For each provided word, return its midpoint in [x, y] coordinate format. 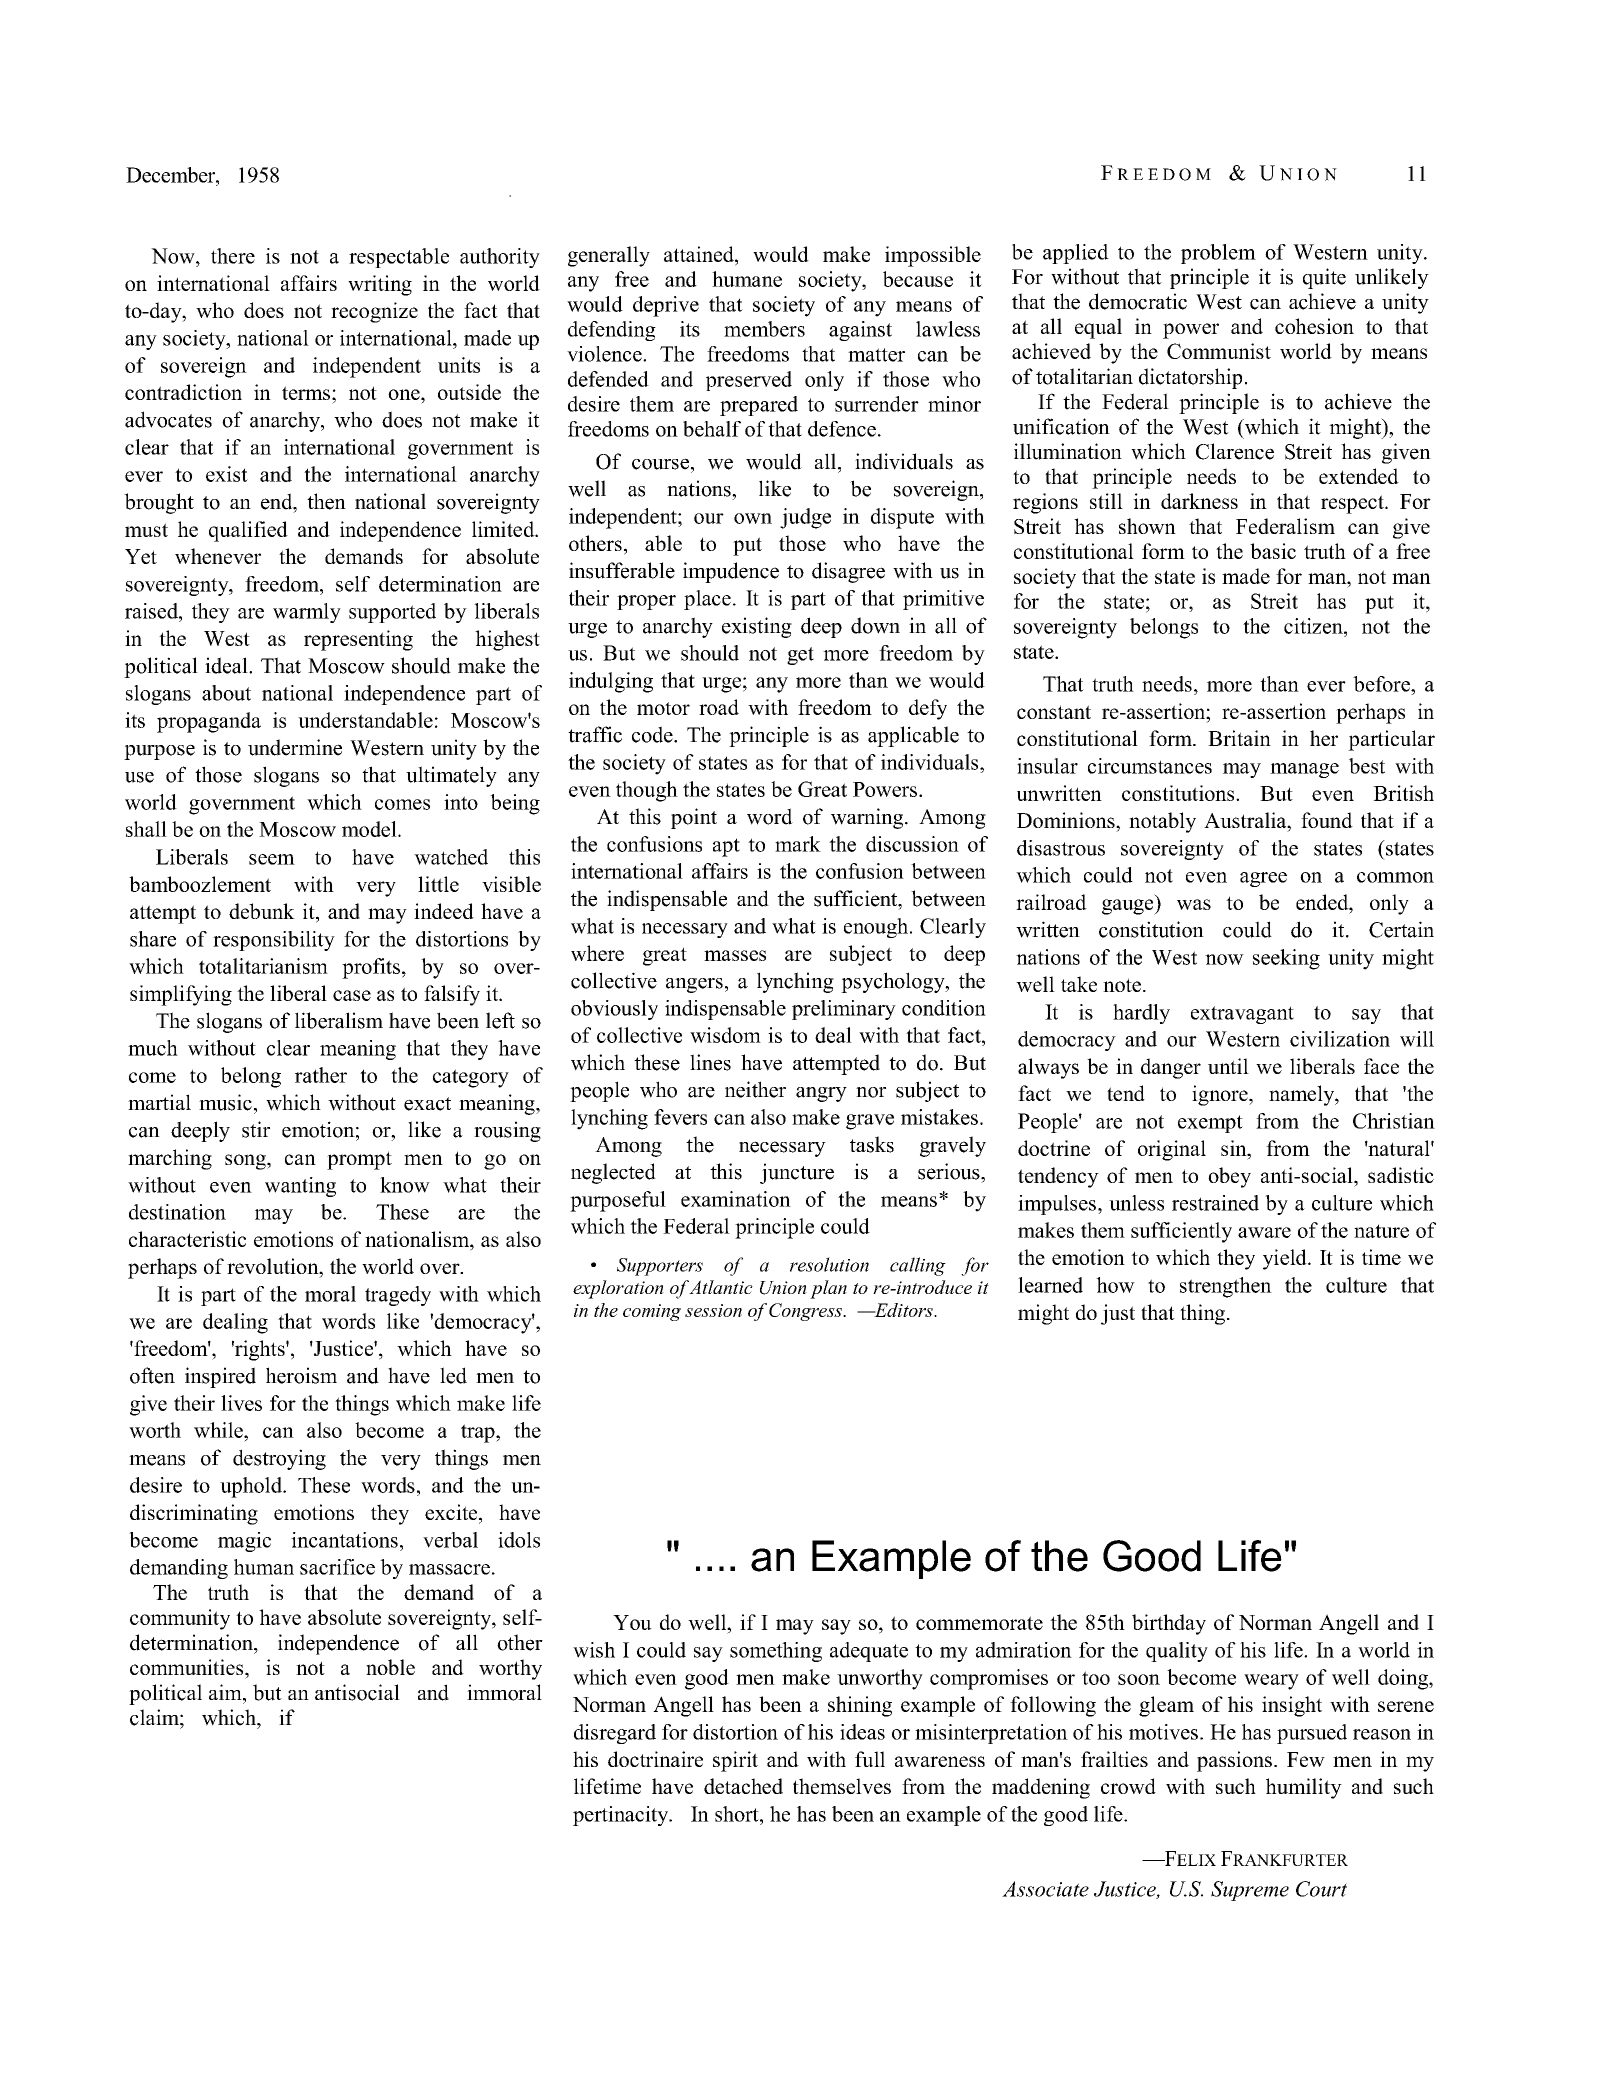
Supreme [1250, 1891]
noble [390, 1667]
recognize [374, 312]
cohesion [1314, 326]
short [738, 1814]
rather [321, 1075]
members [764, 329]
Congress [806, 1312]
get [800, 656]
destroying [279, 1459]
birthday [1169, 1624]
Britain [1239, 738]
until [1228, 1066]
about [226, 693]
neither [755, 1089]
